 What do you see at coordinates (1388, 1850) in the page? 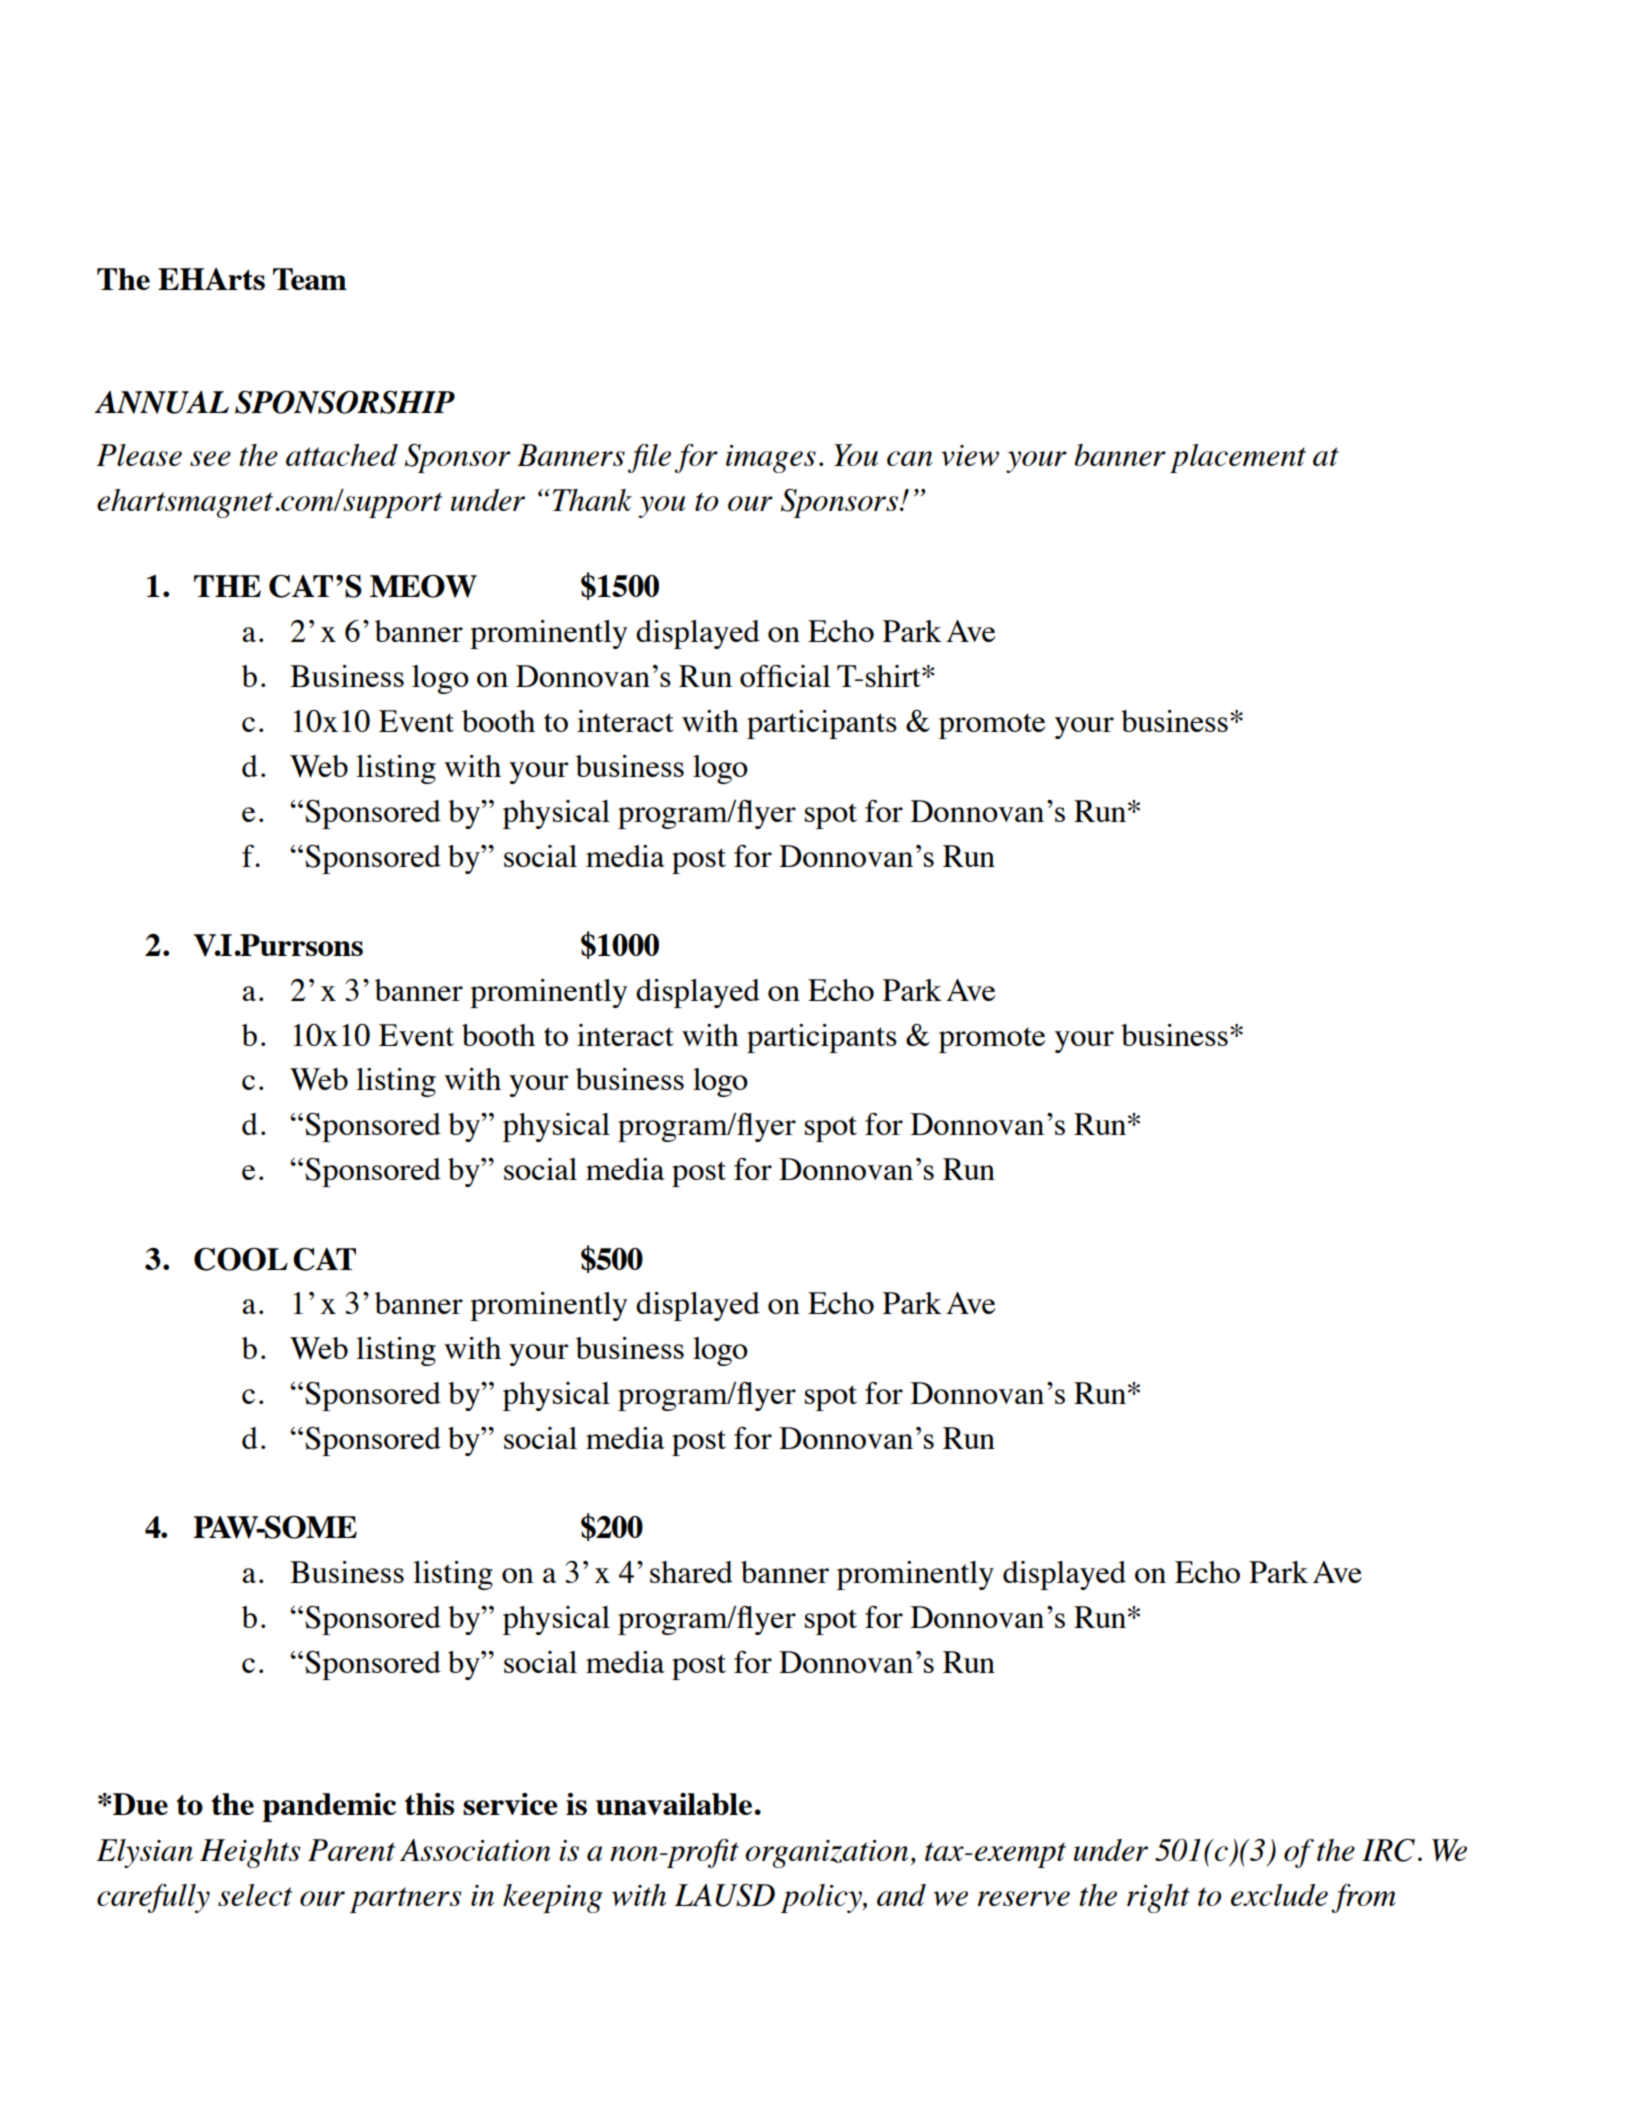
I see `IRC` at bounding box center [1388, 1850].
